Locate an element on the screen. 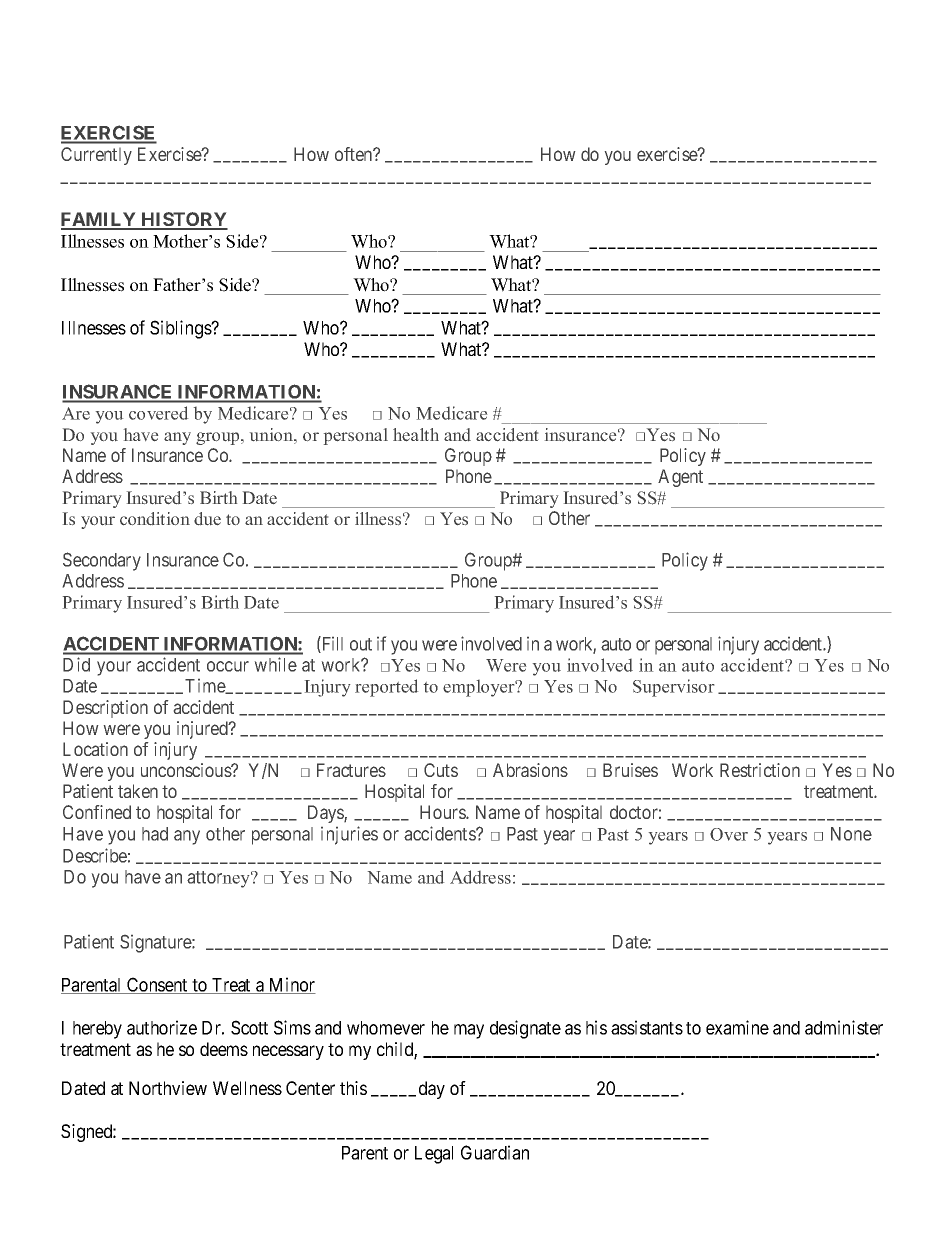 The width and height of the screenshot is (952, 1233). Restriction is located at coordinates (760, 770).
